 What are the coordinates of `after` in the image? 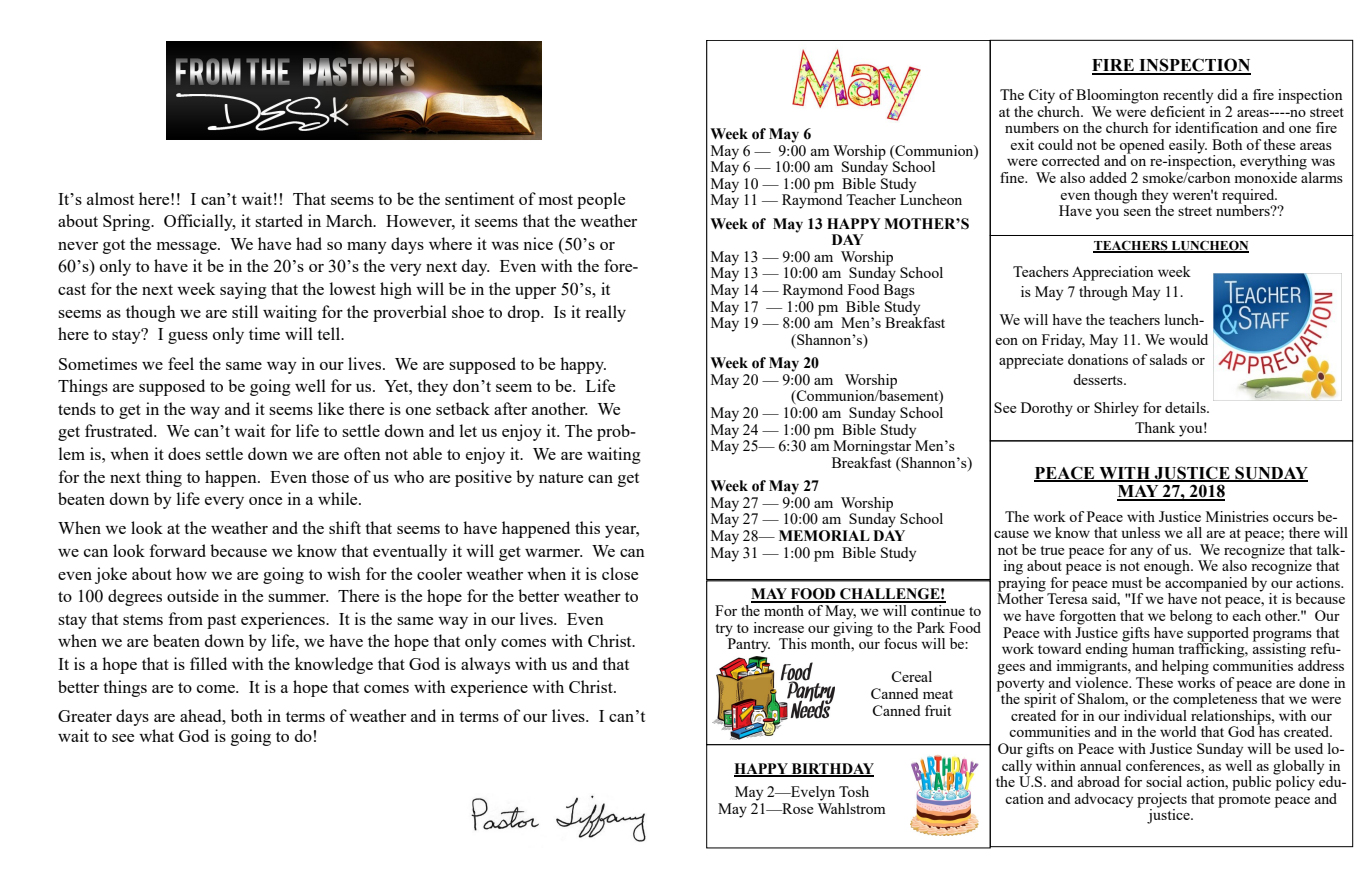 It's located at (510, 408).
